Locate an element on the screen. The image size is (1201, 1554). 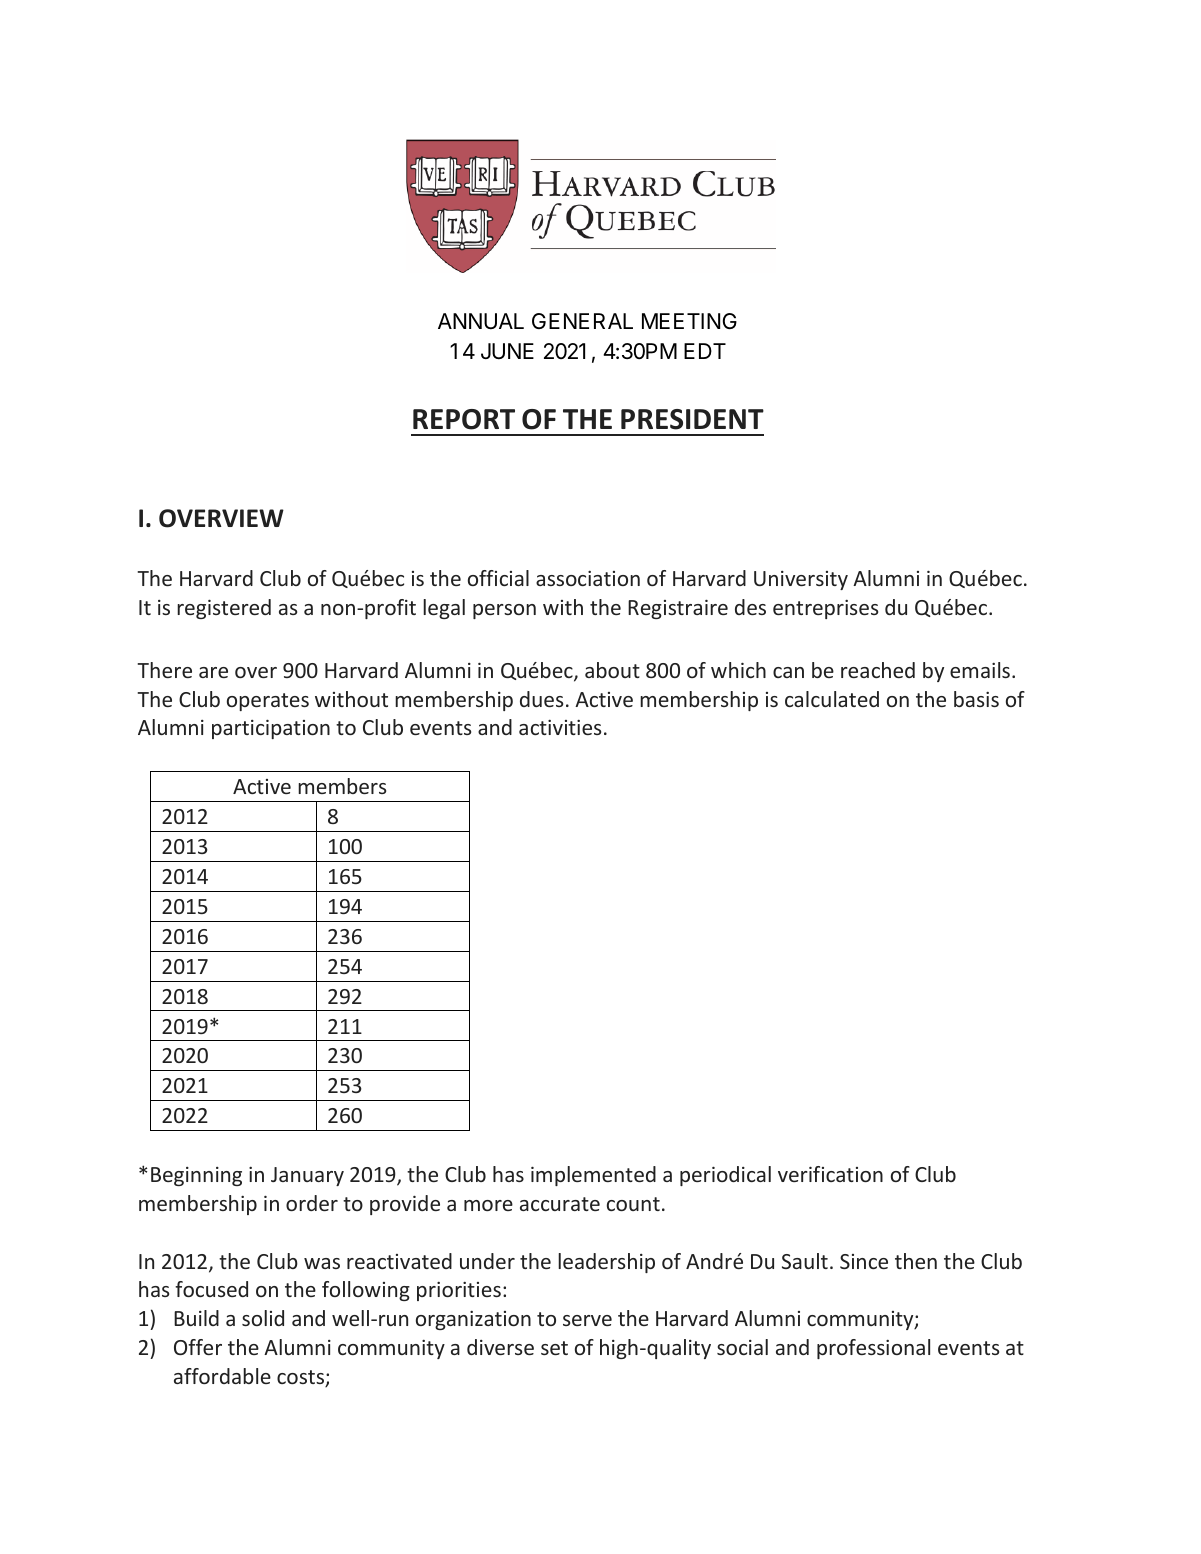
solid is located at coordinates (263, 1318).
